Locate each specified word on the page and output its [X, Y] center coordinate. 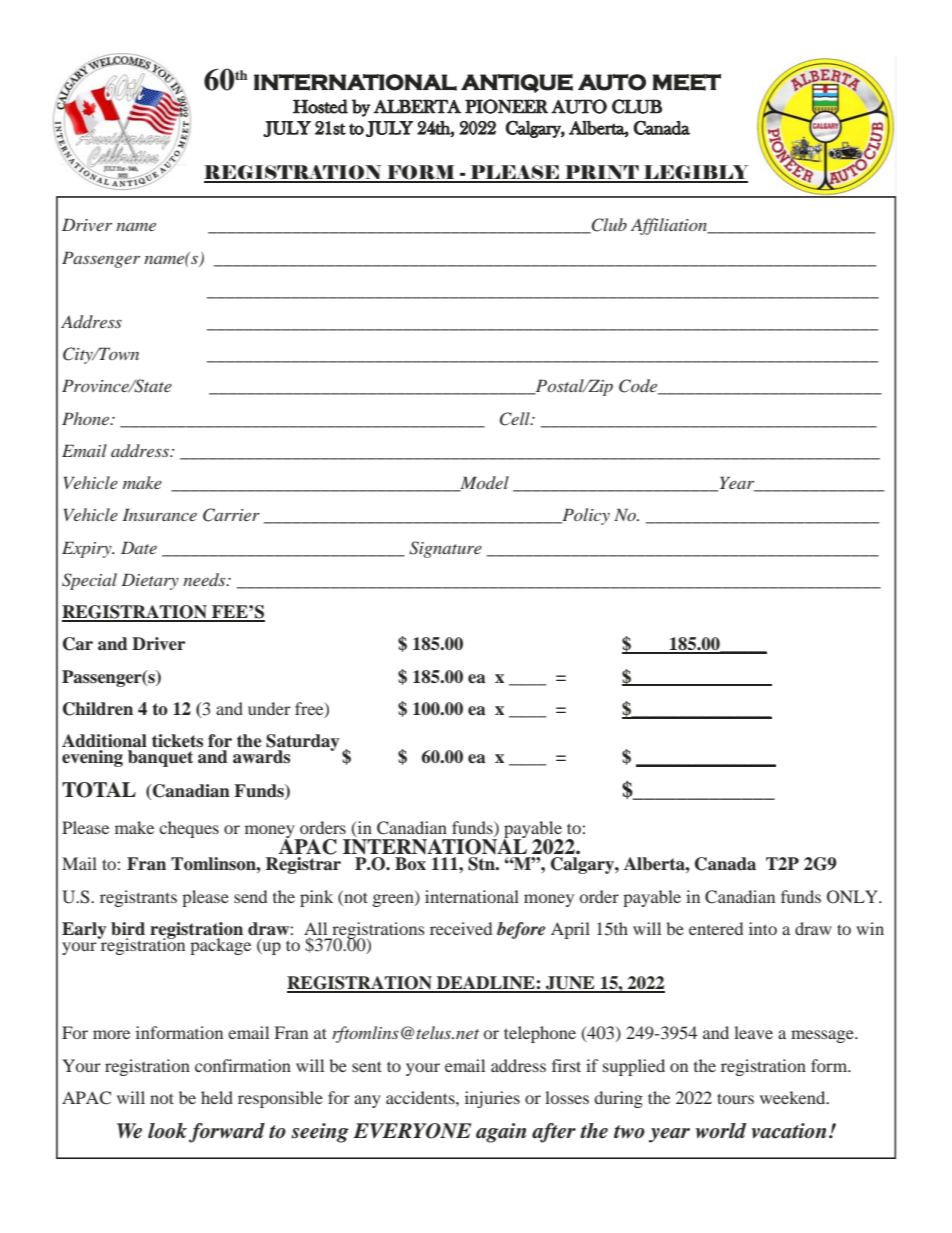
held [217, 1097]
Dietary [150, 581]
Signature [445, 549]
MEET [687, 82]
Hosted [320, 106]
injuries [492, 1099]
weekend [794, 1097]
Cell [516, 419]
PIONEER [506, 106]
